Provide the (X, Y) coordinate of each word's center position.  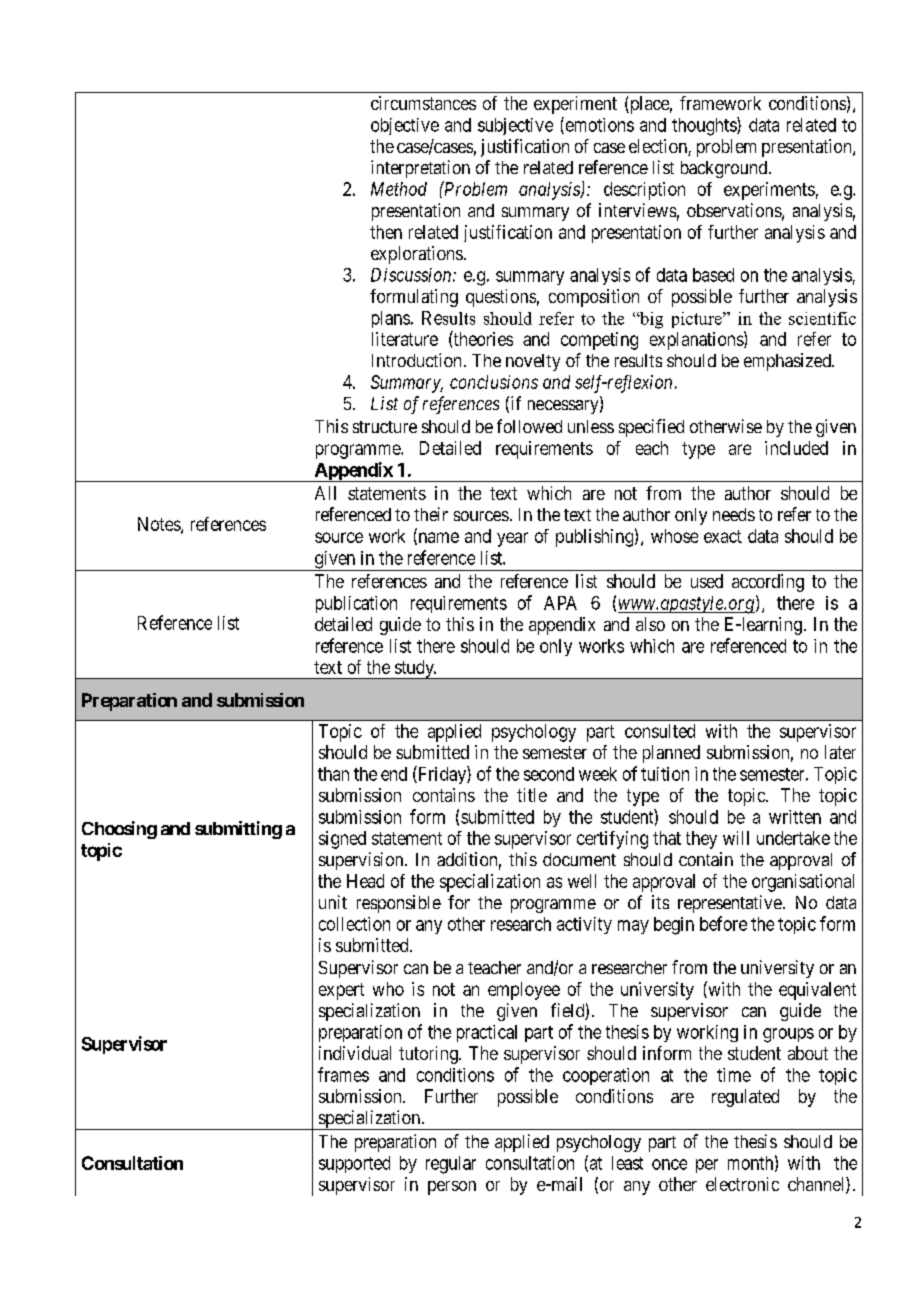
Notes (160, 525)
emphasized (788, 362)
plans (391, 319)
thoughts (705, 126)
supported (354, 1164)
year (512, 539)
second (549, 774)
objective (405, 126)
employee (524, 991)
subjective (515, 126)
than (333, 774)
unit (333, 902)
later (840, 752)
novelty (533, 362)
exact (723, 536)
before (723, 923)
